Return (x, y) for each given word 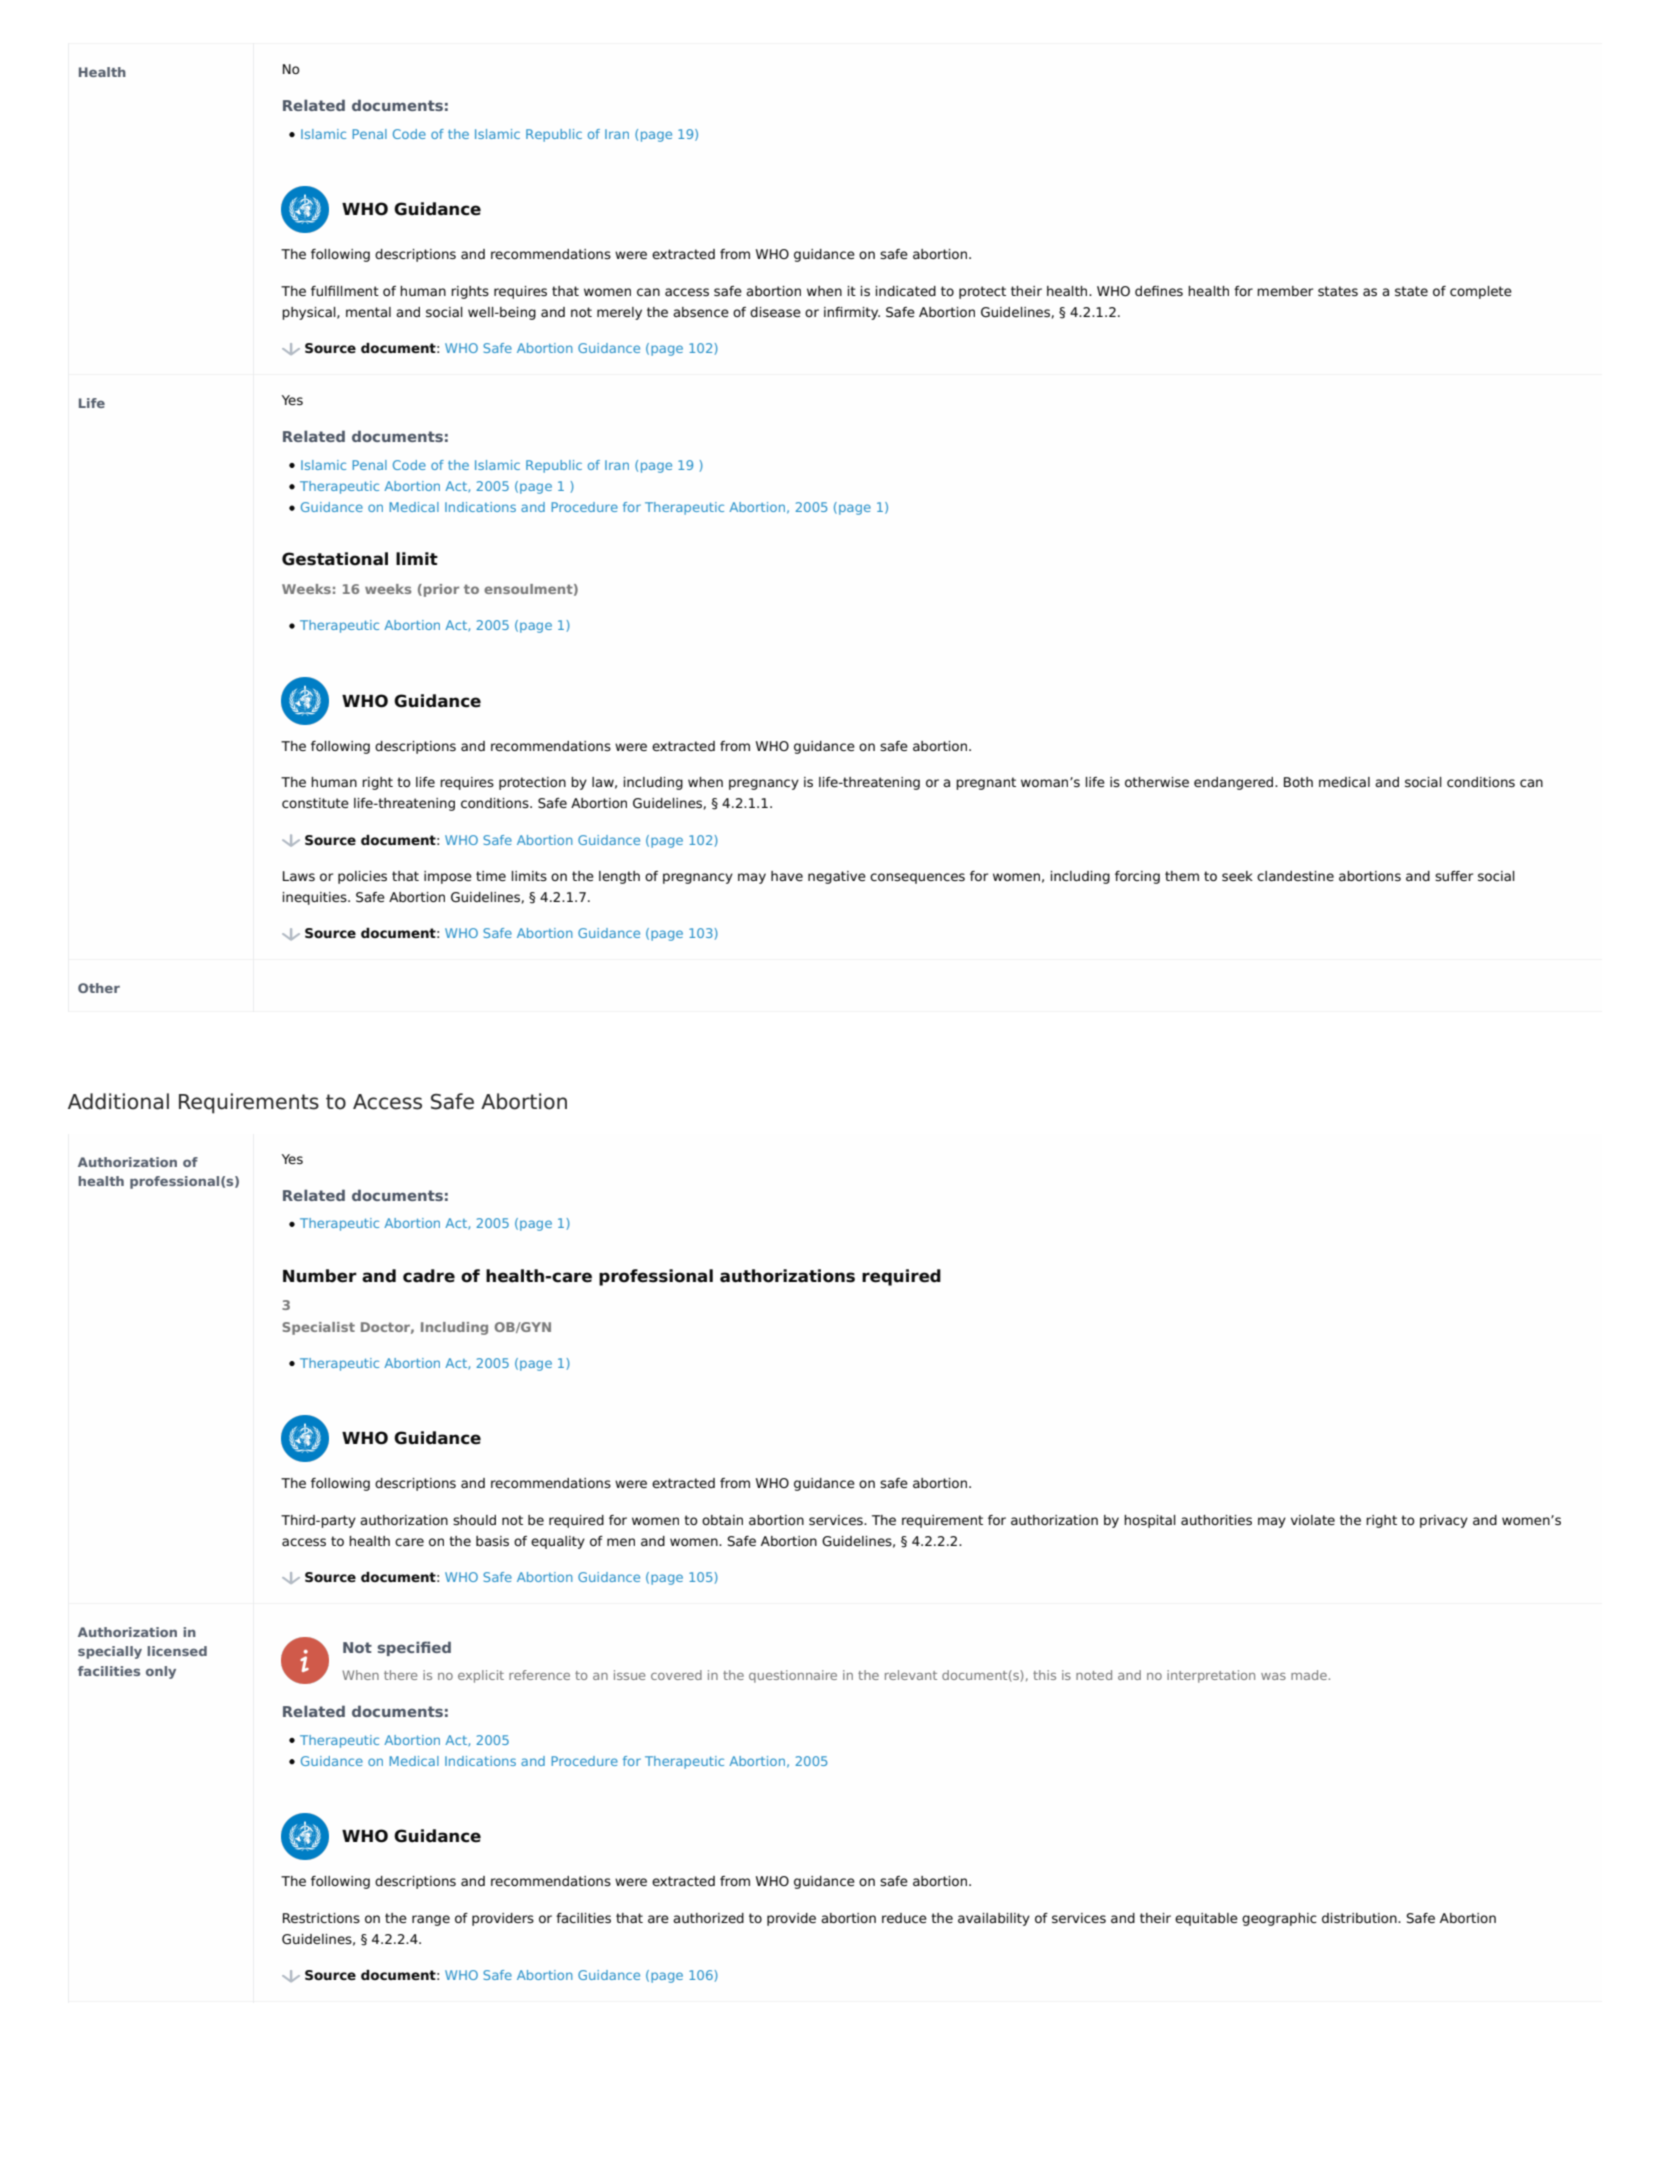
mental (368, 312)
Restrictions (321, 1918)
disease (775, 312)
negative (837, 877)
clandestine (1295, 876)
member (1285, 291)
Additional (118, 1101)
